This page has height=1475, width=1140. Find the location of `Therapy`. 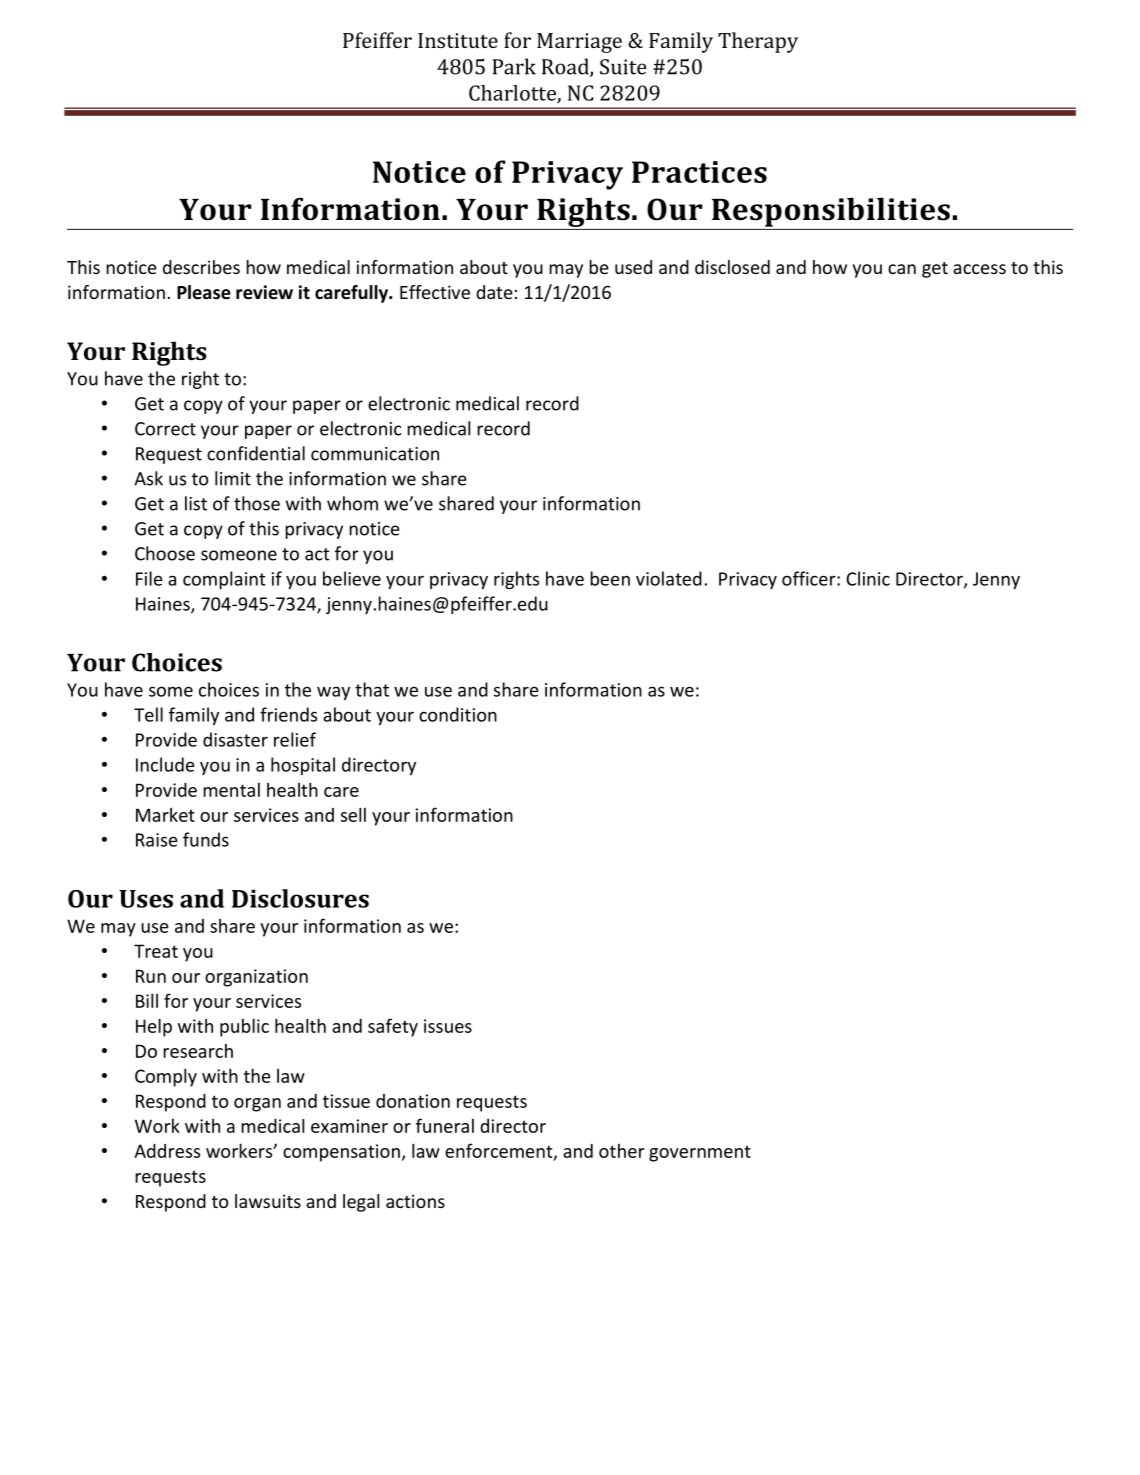

Therapy is located at coordinates (758, 42).
